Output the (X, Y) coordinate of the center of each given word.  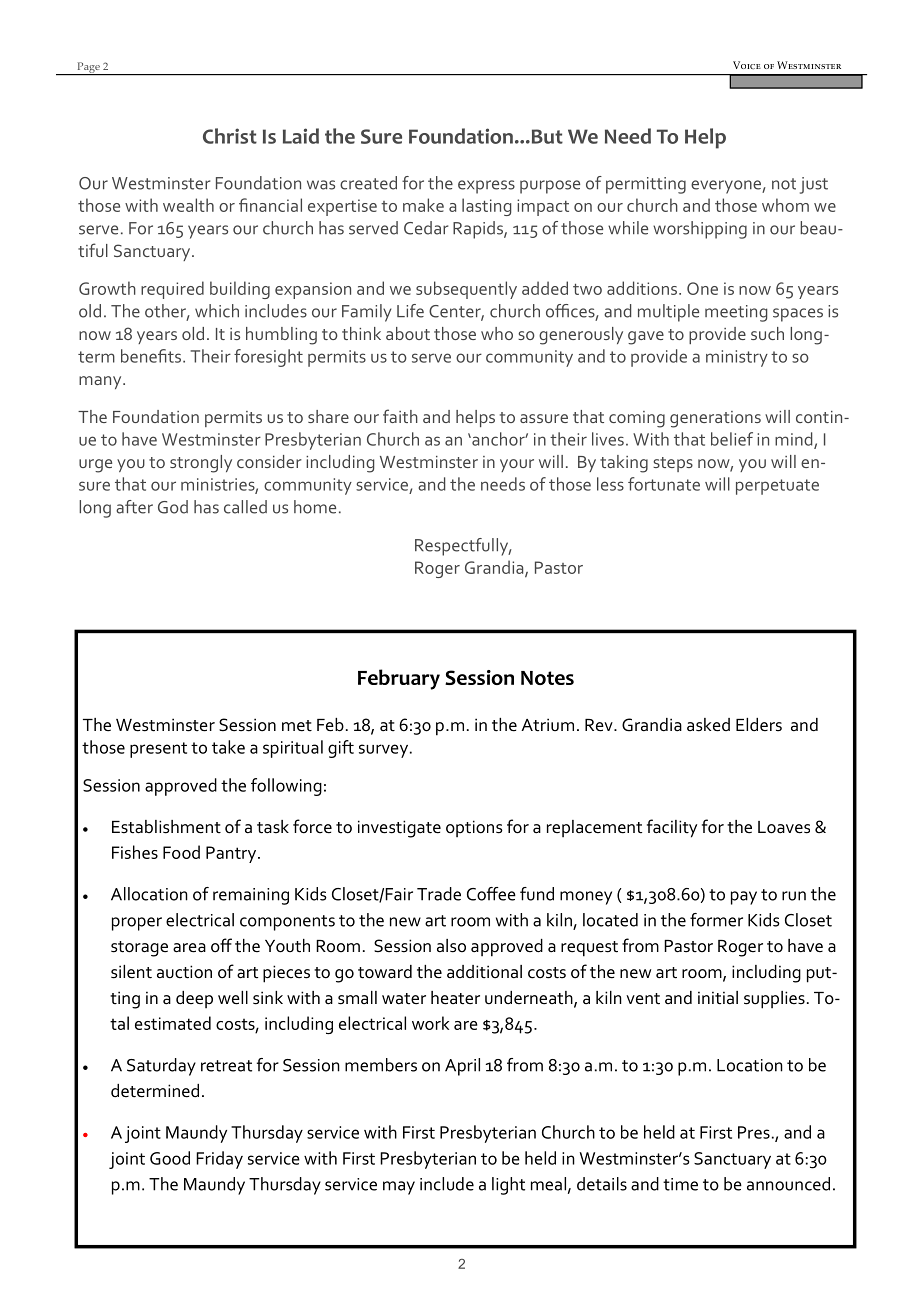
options (474, 828)
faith (400, 416)
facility (672, 828)
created (368, 183)
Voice (747, 65)
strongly (201, 464)
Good (170, 1158)
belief (732, 439)
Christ (230, 136)
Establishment (166, 827)
